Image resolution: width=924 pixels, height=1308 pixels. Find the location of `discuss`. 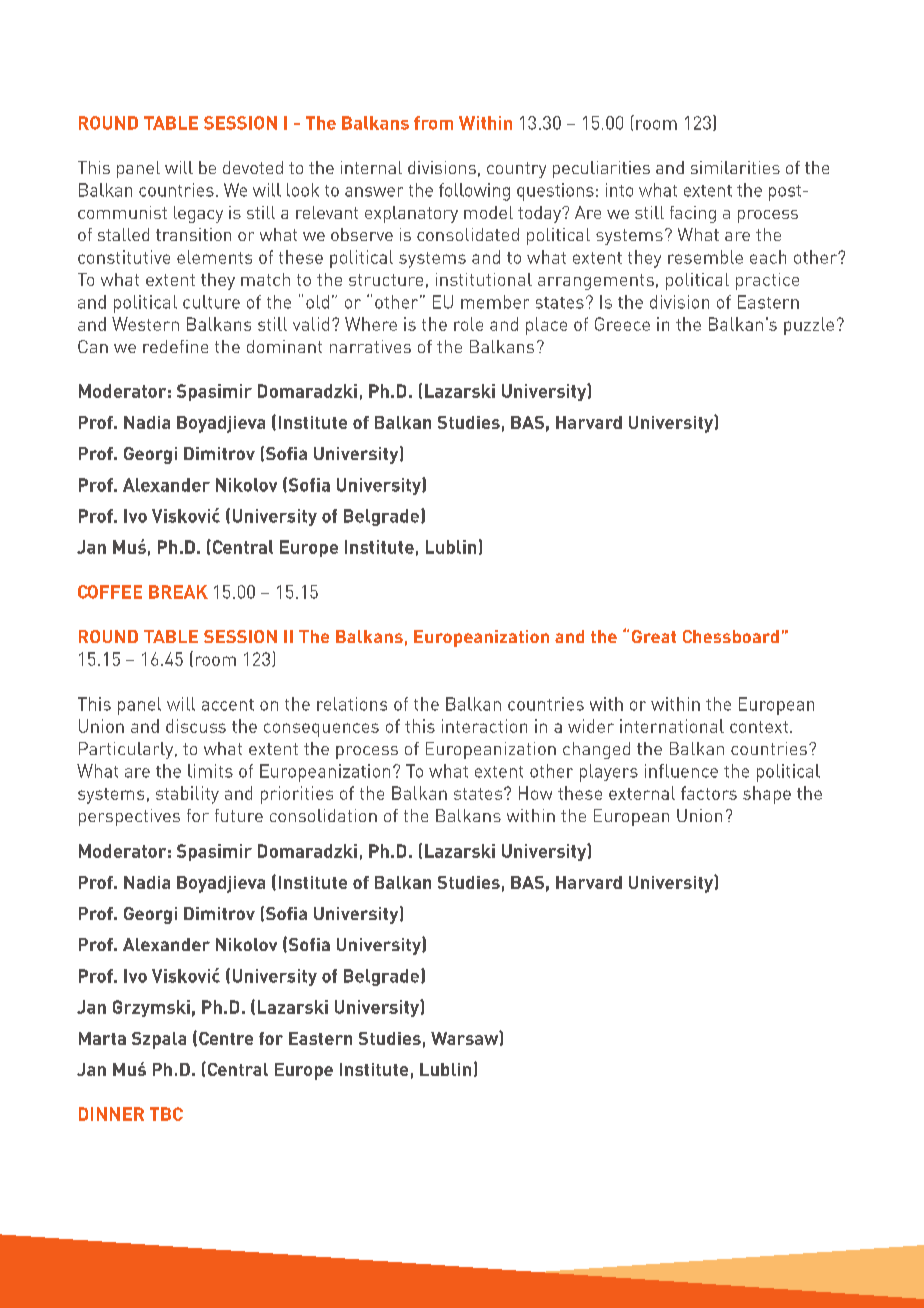

discuss is located at coordinates (196, 726).
